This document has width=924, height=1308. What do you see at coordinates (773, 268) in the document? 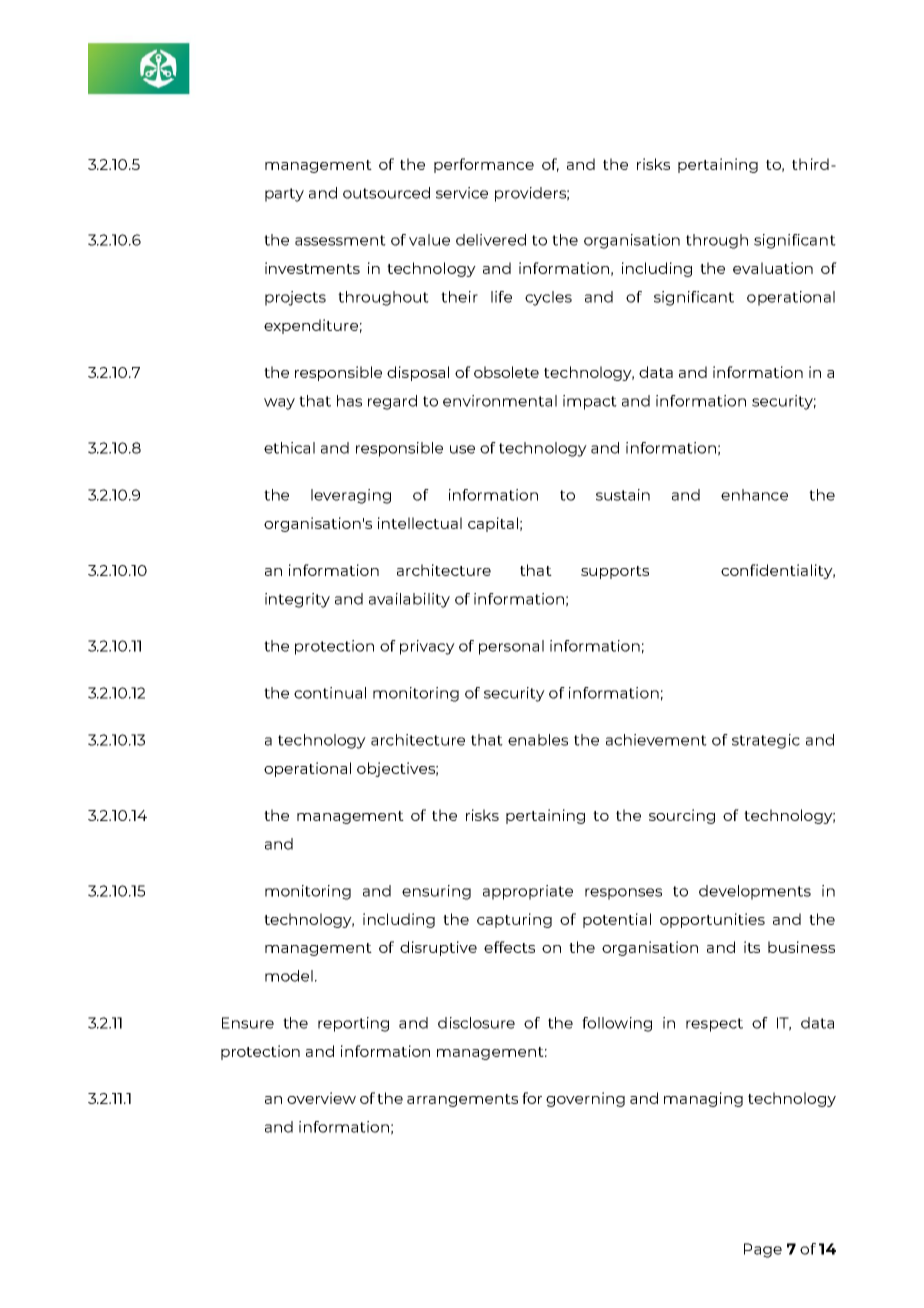
I see `evaluation` at bounding box center [773, 268].
